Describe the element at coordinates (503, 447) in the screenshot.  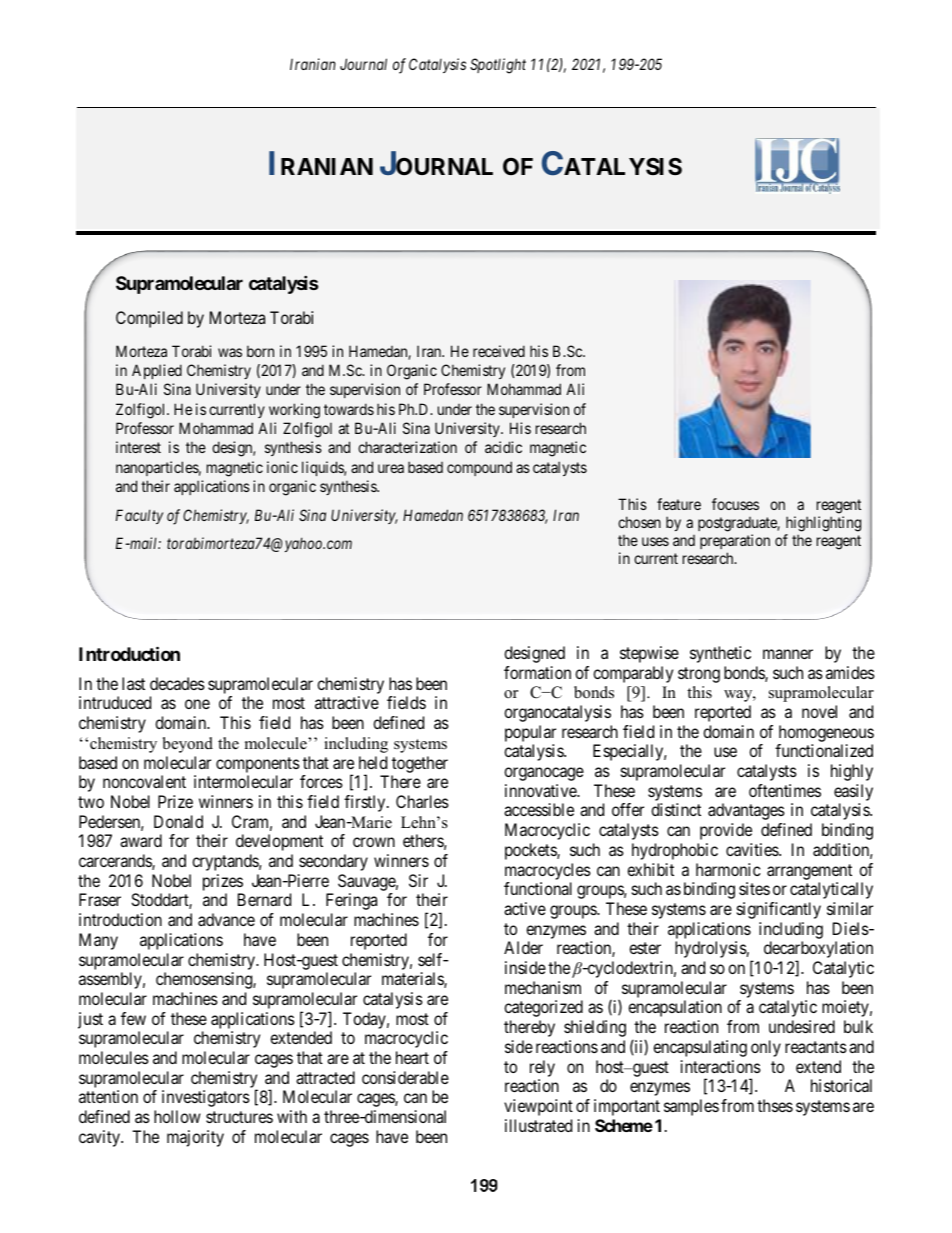
I see `acidic` at that location.
